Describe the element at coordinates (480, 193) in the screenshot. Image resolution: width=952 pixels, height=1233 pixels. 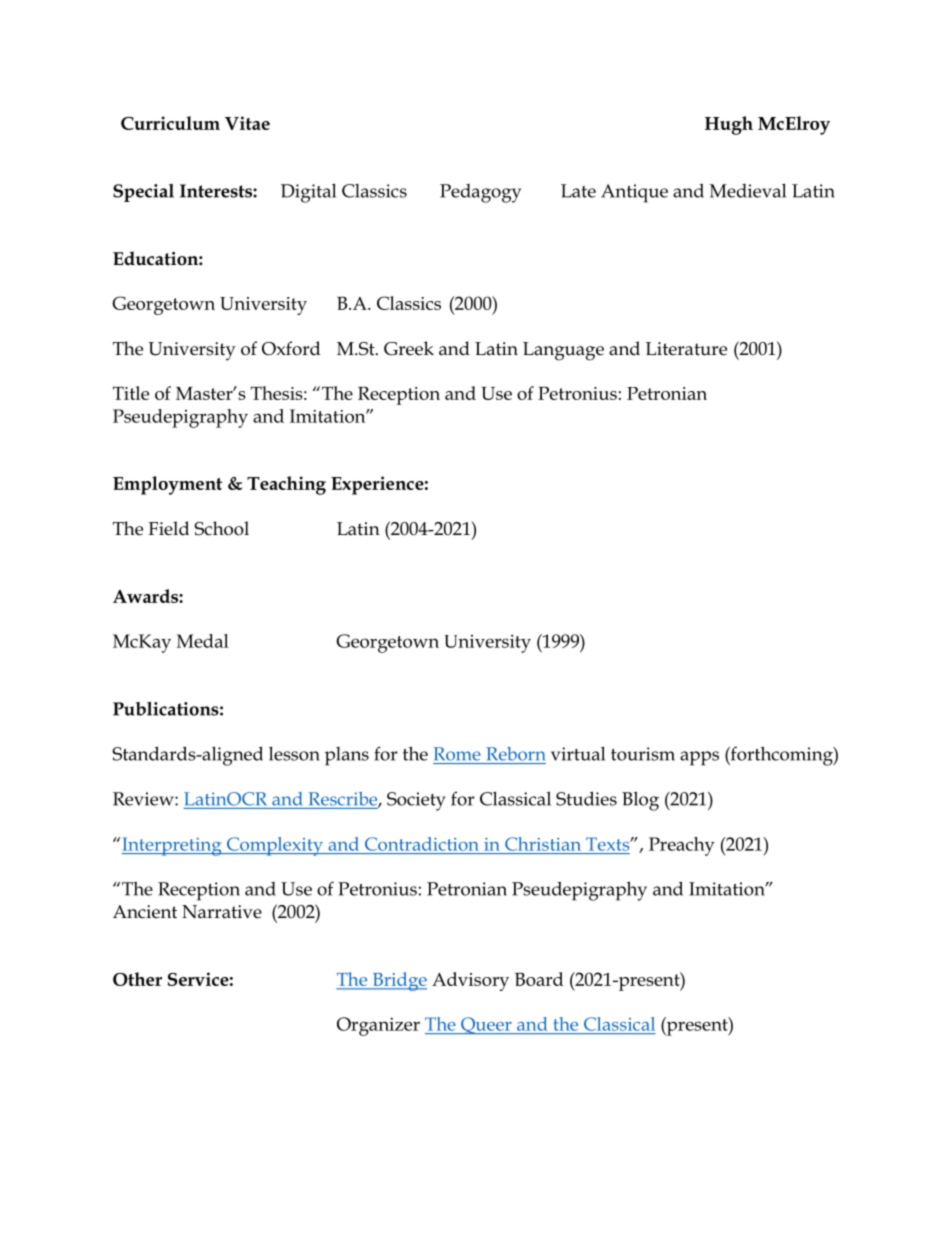
I see `Pedagogy` at that location.
